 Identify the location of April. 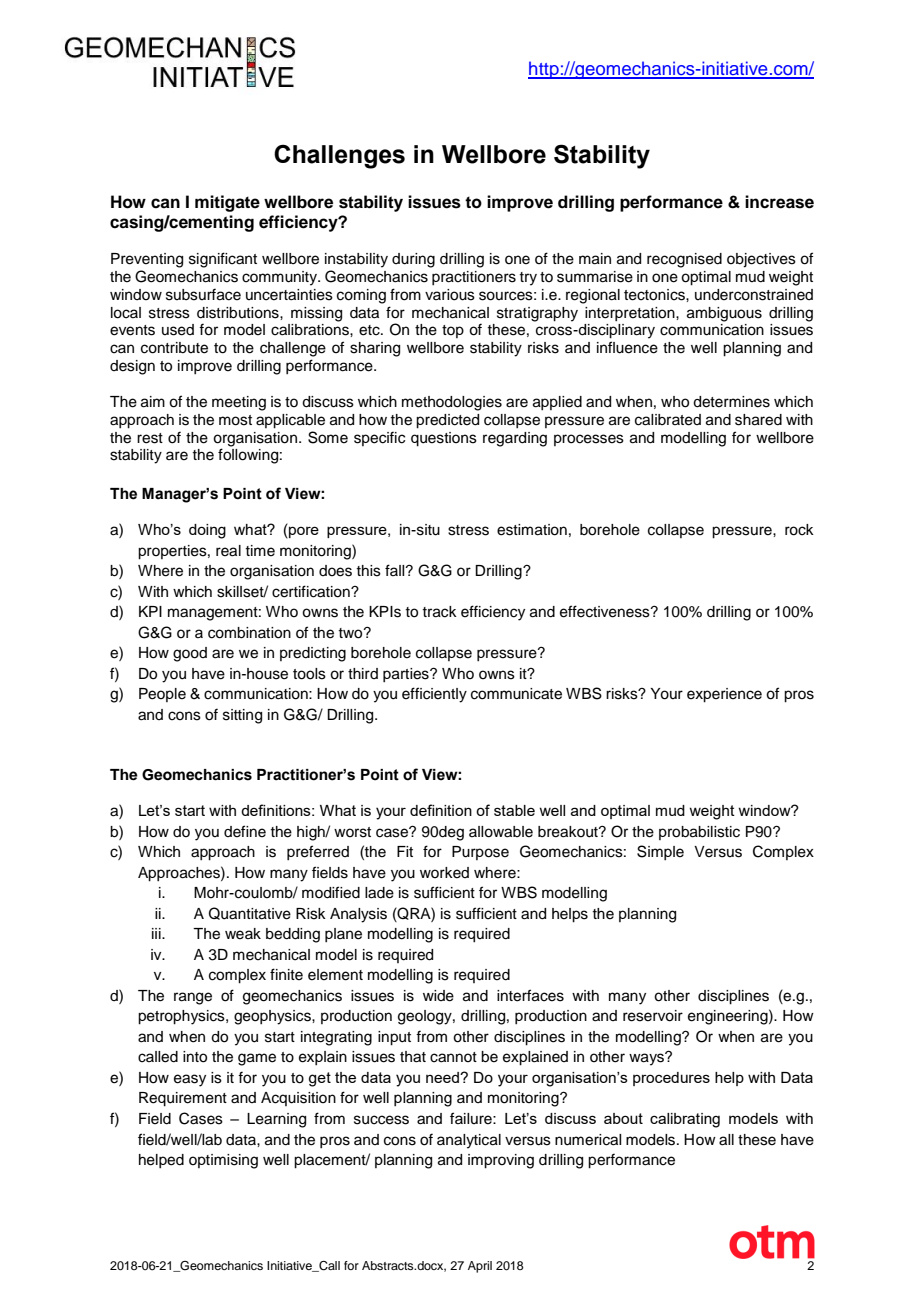
(480, 1267).
